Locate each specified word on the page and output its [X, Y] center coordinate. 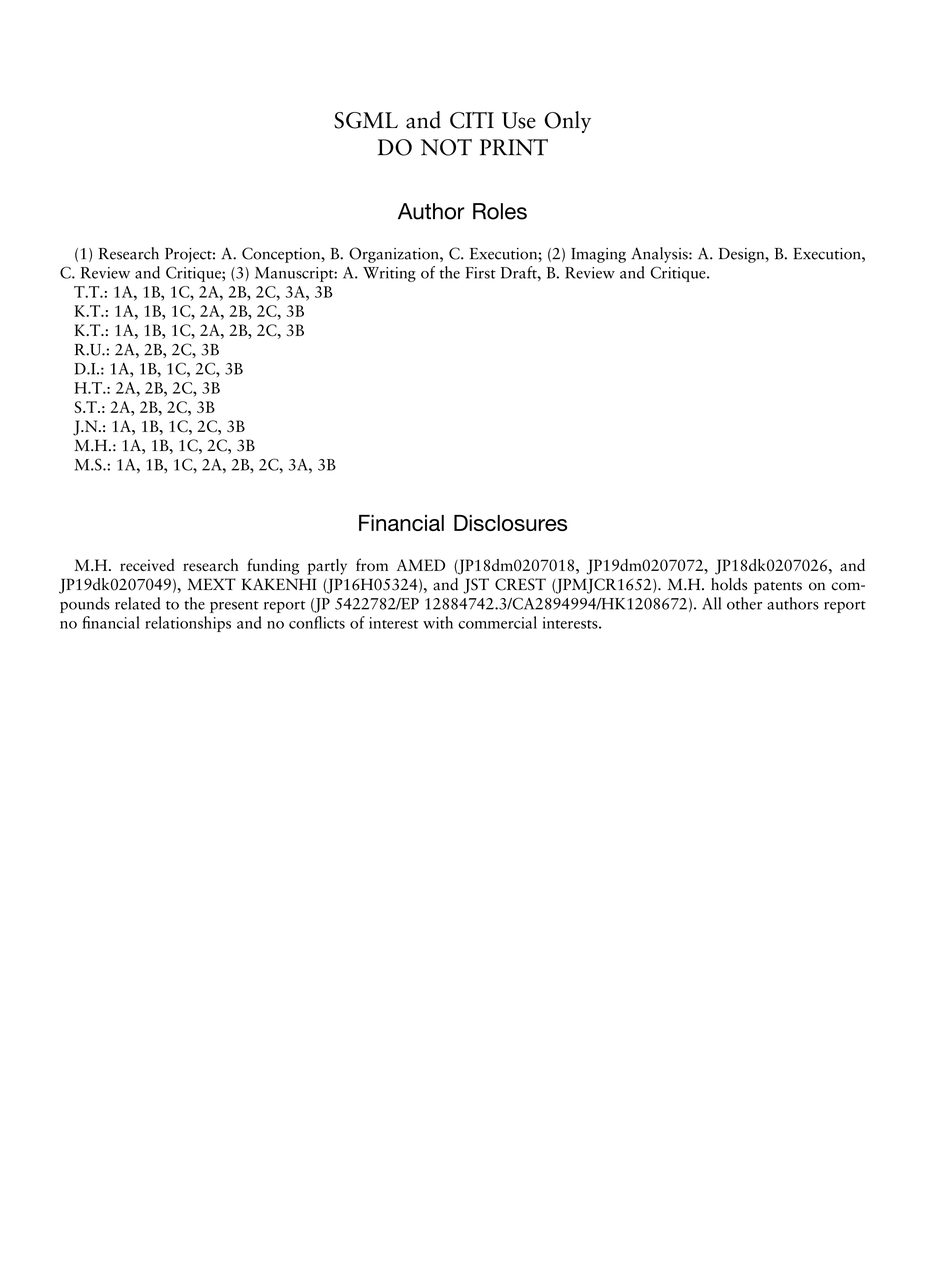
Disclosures [510, 523]
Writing [389, 274]
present [234, 607]
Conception [282, 255]
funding [273, 566]
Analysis [660, 255]
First [480, 273]
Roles [500, 211]
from [372, 564]
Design [743, 255]
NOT [446, 147]
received [147, 565]
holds [729, 584]
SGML [366, 120]
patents [778, 587]
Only [567, 122]
